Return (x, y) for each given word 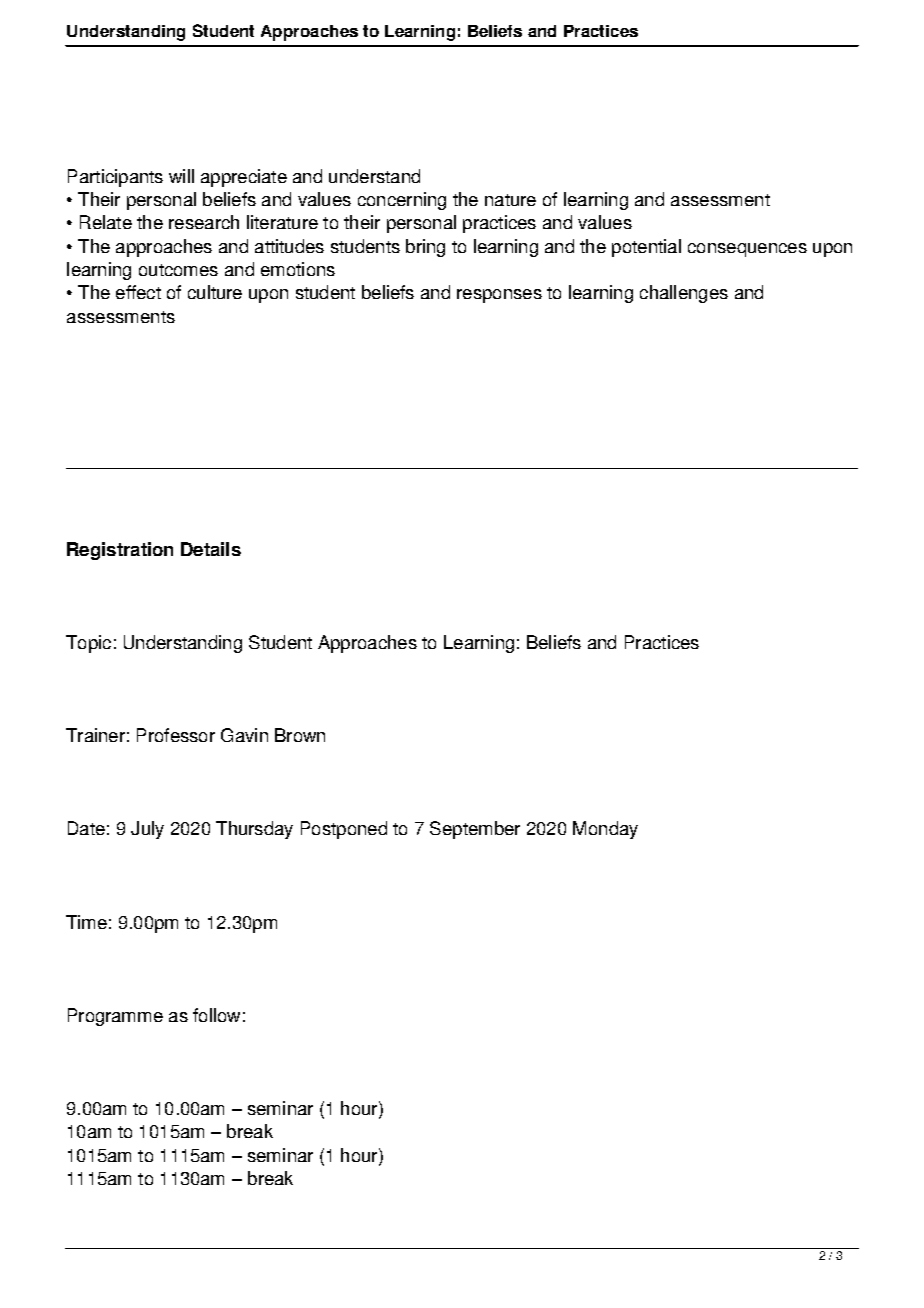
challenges (684, 294)
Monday (605, 830)
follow (216, 1015)
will (181, 176)
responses (499, 296)
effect (138, 292)
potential (646, 248)
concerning (402, 201)
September (475, 830)
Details (211, 549)
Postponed (344, 830)
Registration (120, 551)
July (147, 830)
